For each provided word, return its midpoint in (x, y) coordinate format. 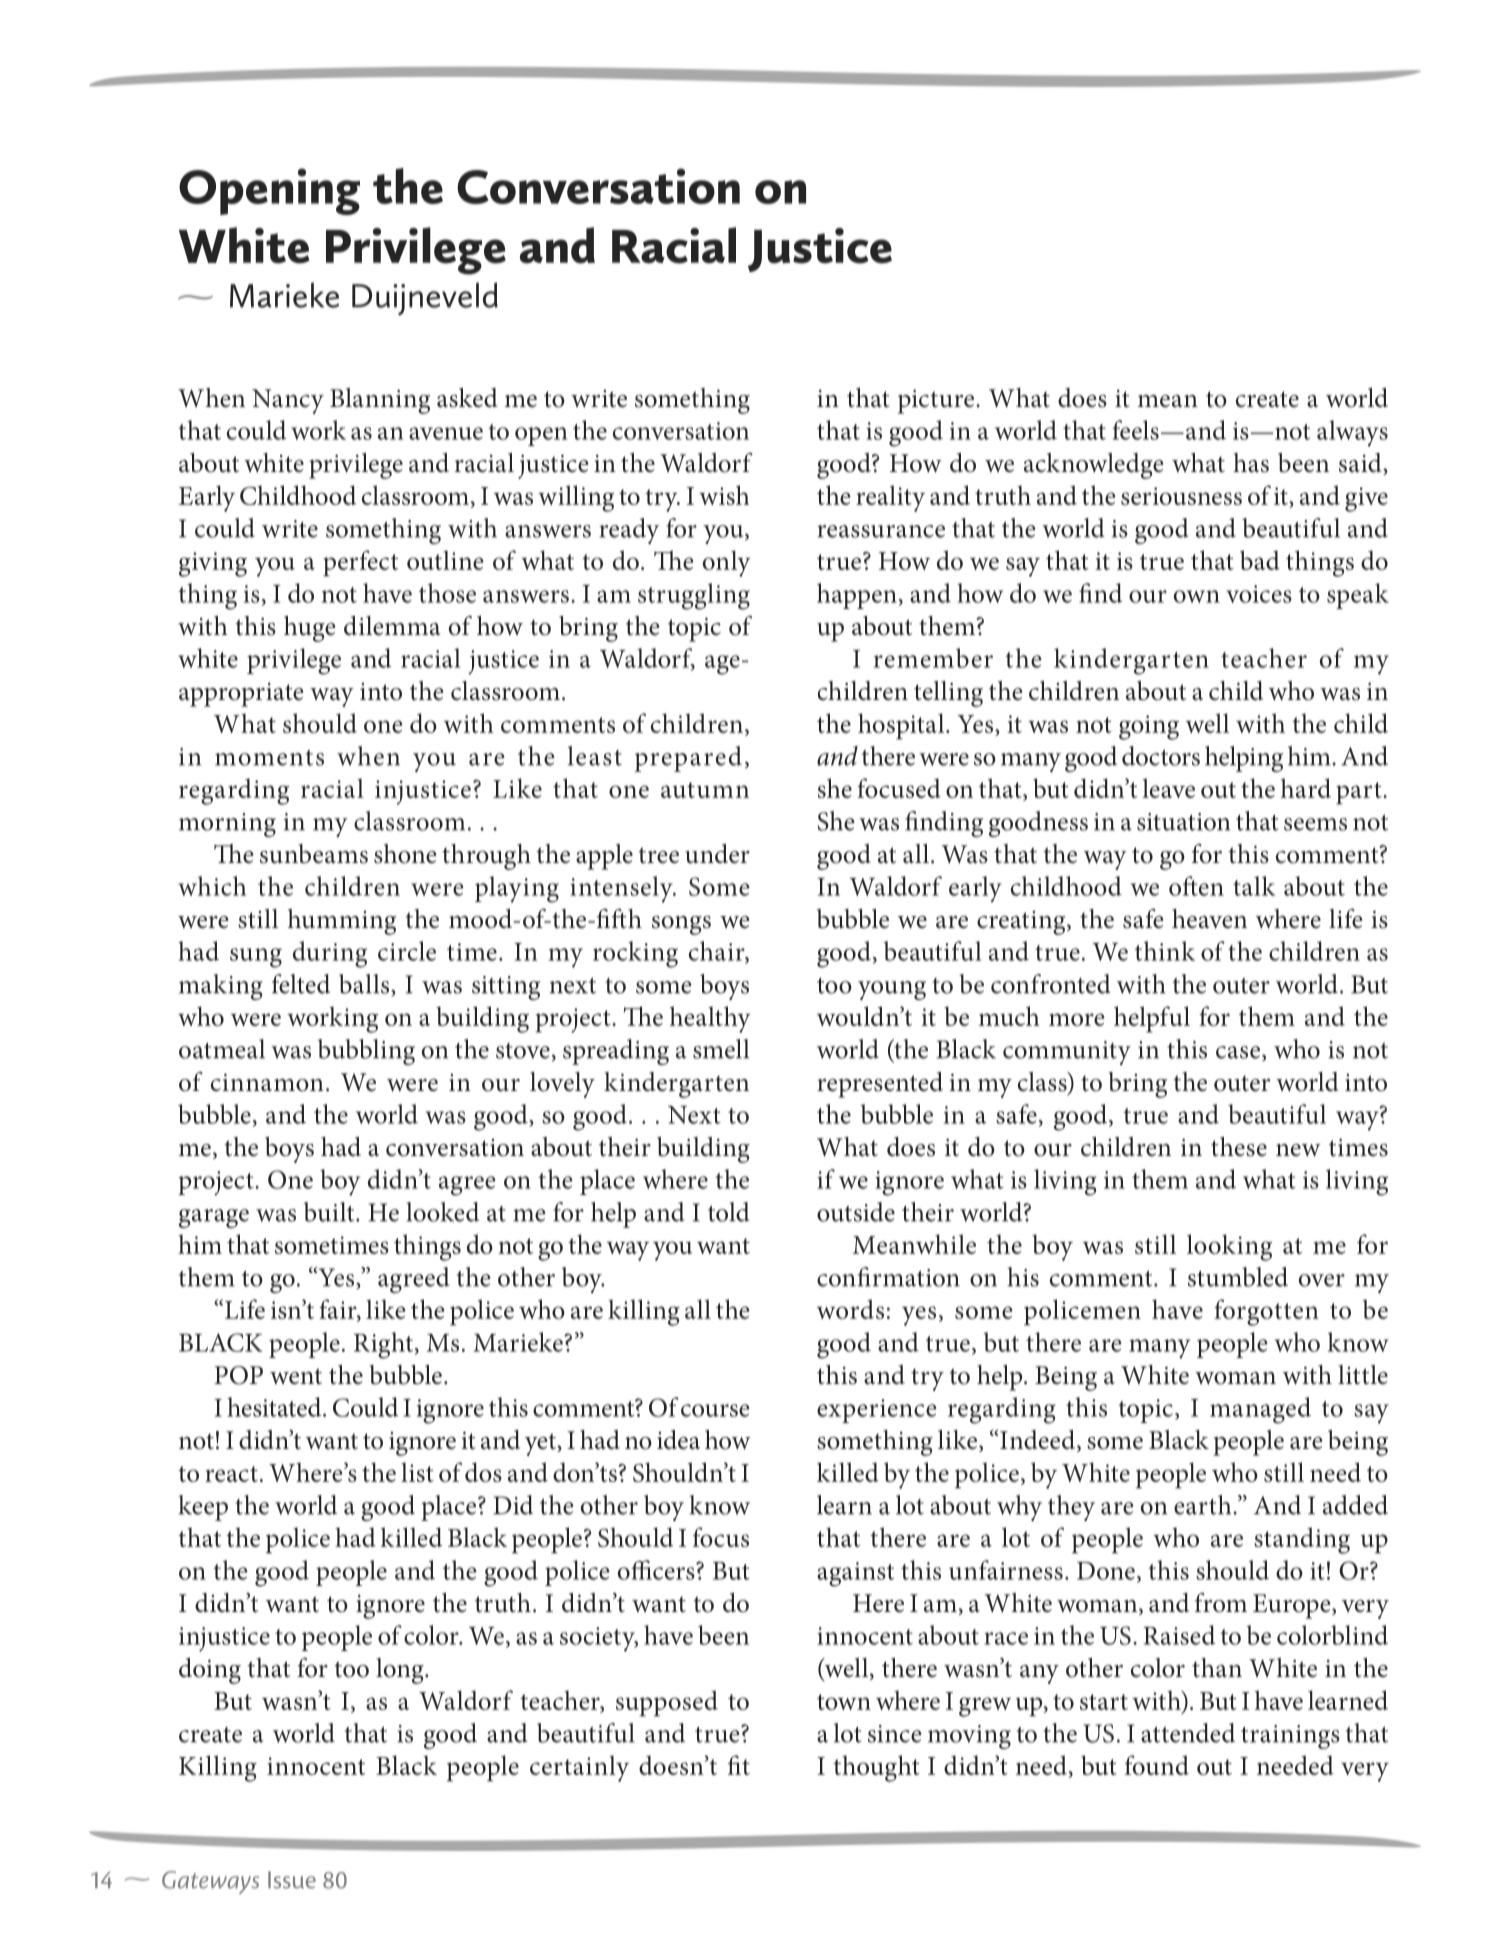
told (729, 1212)
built (330, 1212)
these (1239, 1147)
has (1251, 463)
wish (724, 495)
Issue (292, 1880)
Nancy (288, 401)
